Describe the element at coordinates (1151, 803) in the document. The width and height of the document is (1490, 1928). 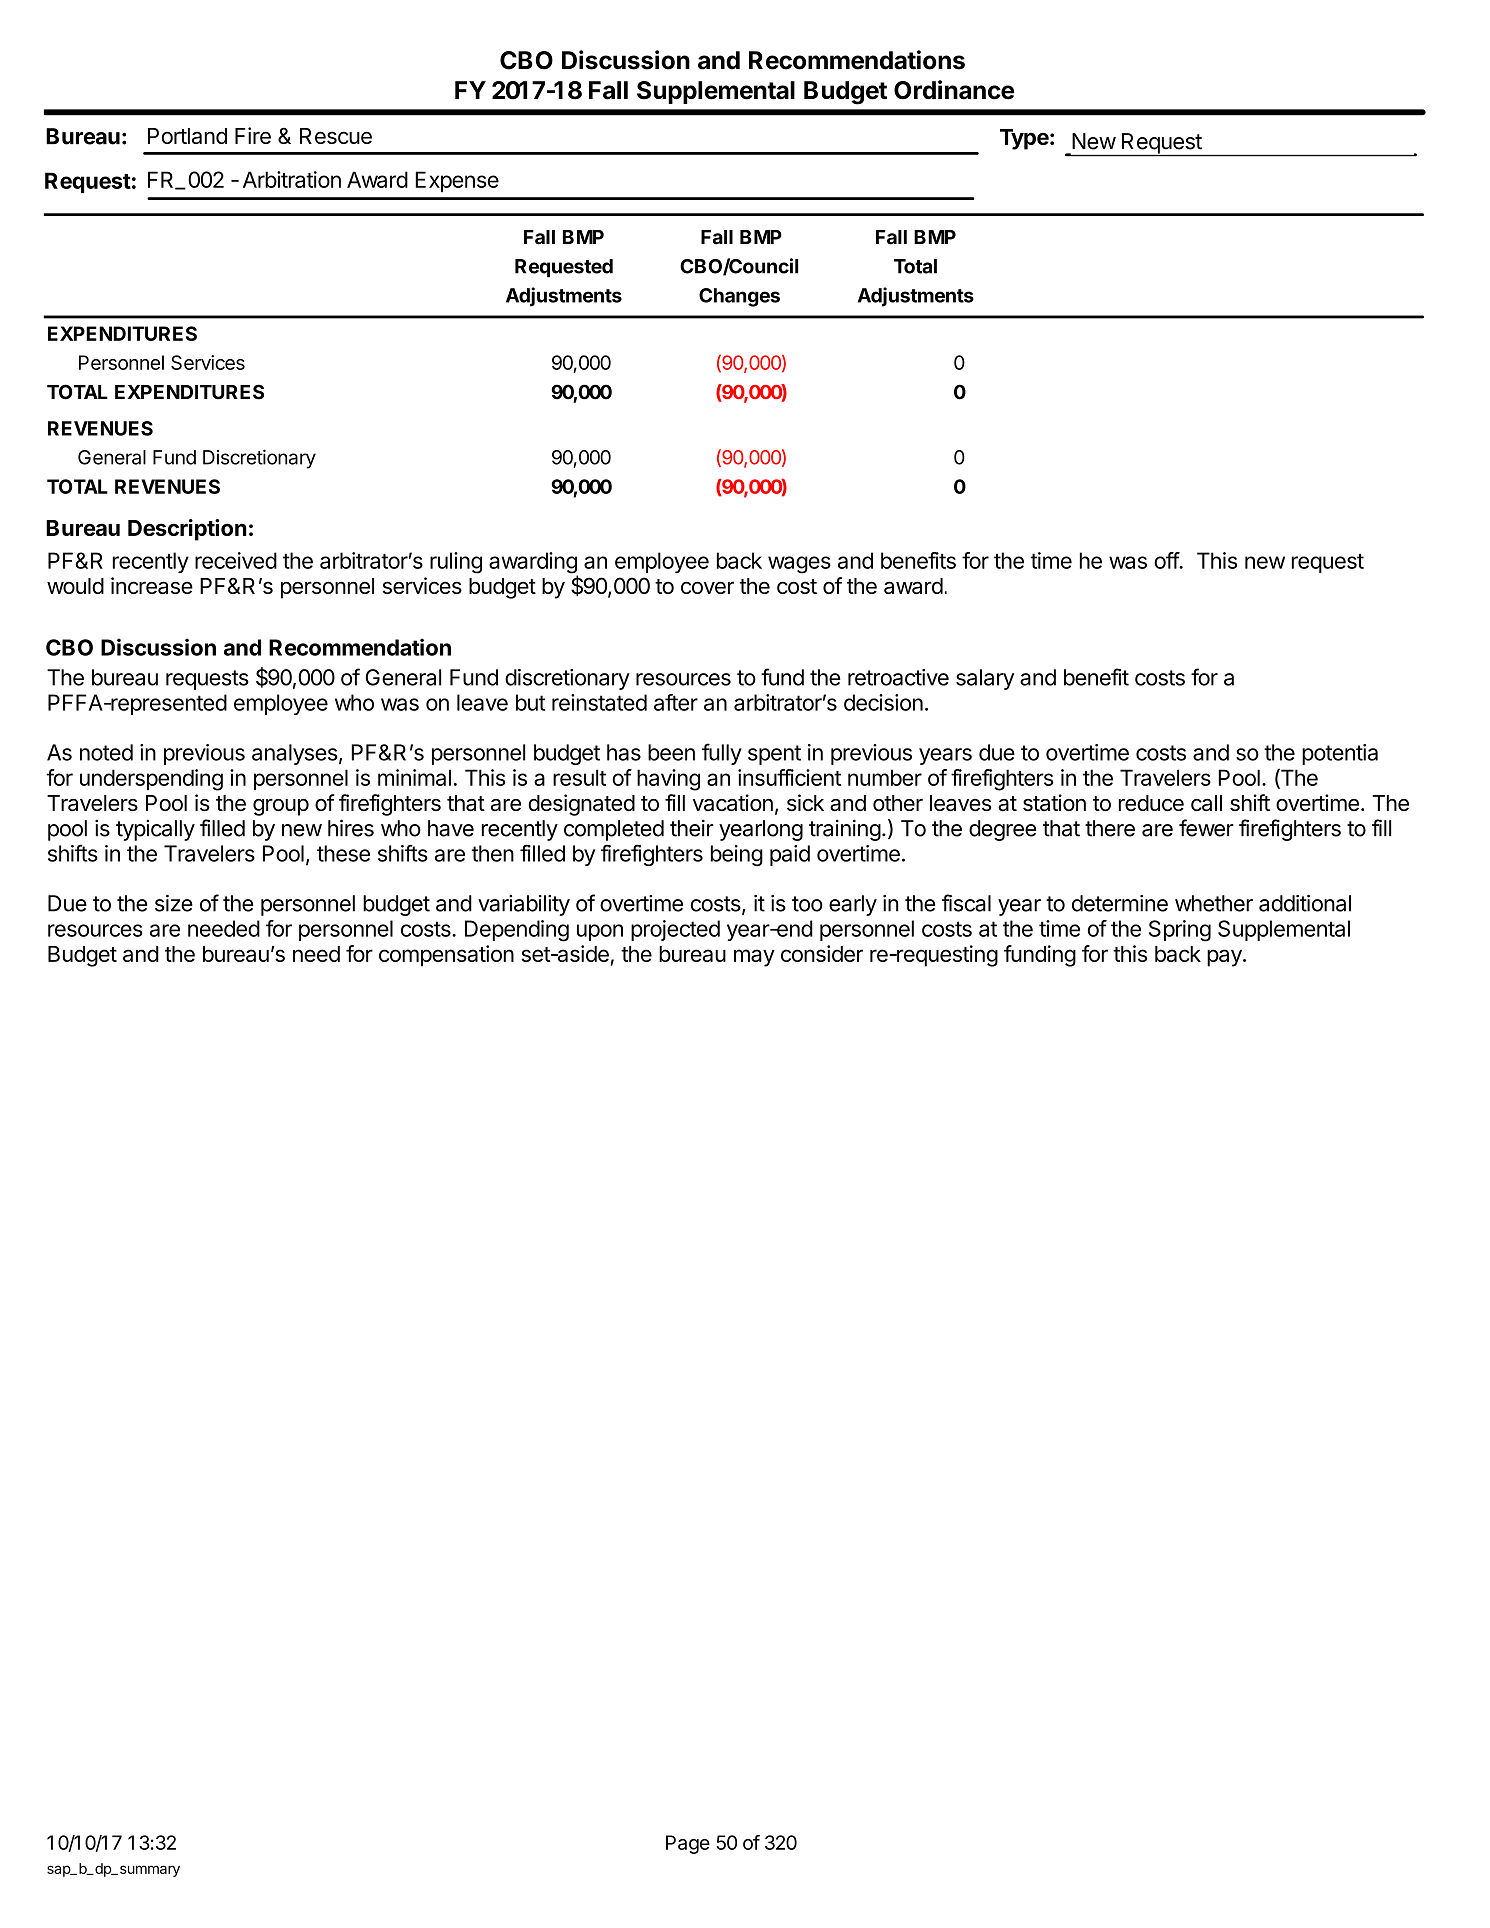
I see `reduce` at that location.
